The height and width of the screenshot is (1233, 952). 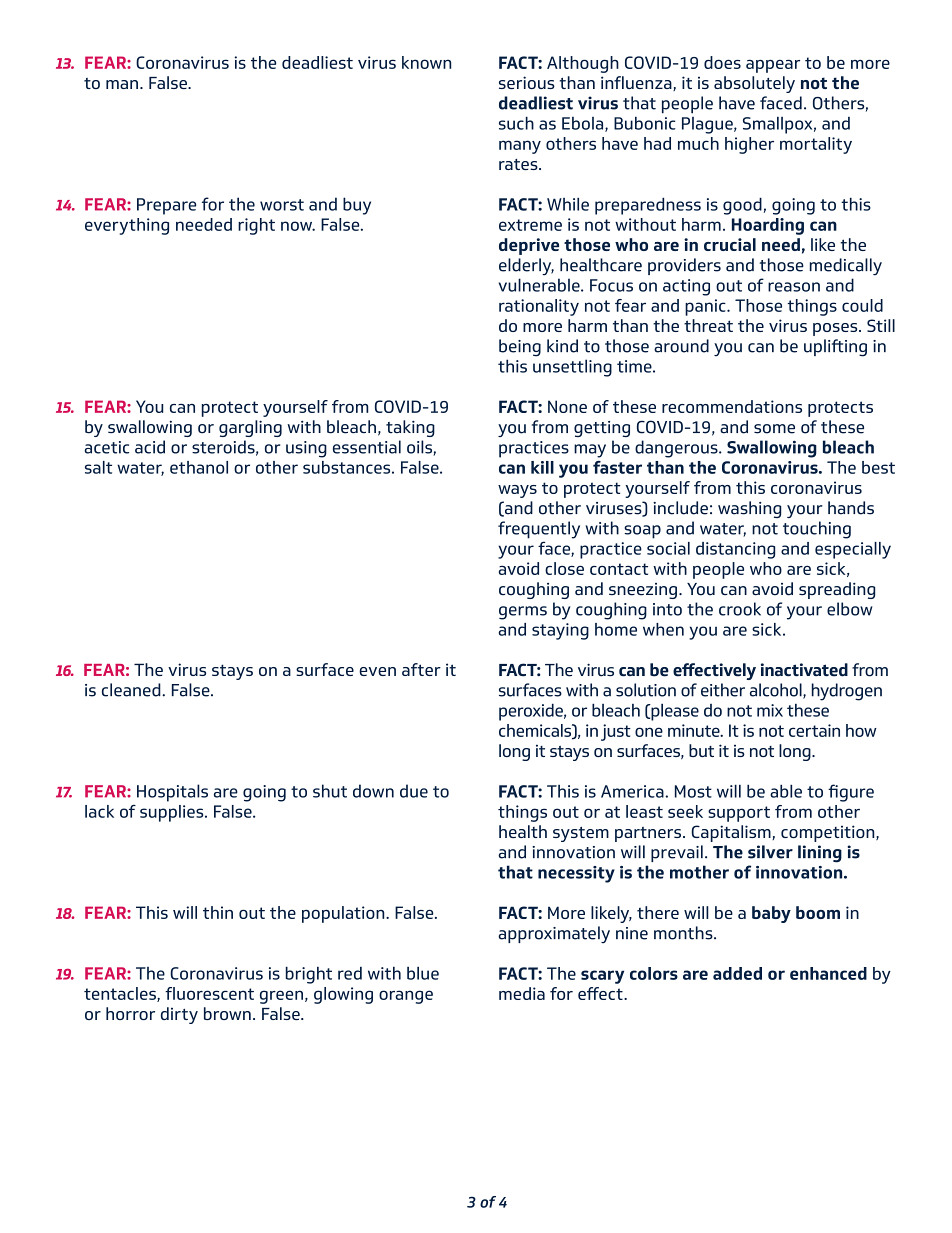 I want to click on absolutely, so click(x=754, y=84).
